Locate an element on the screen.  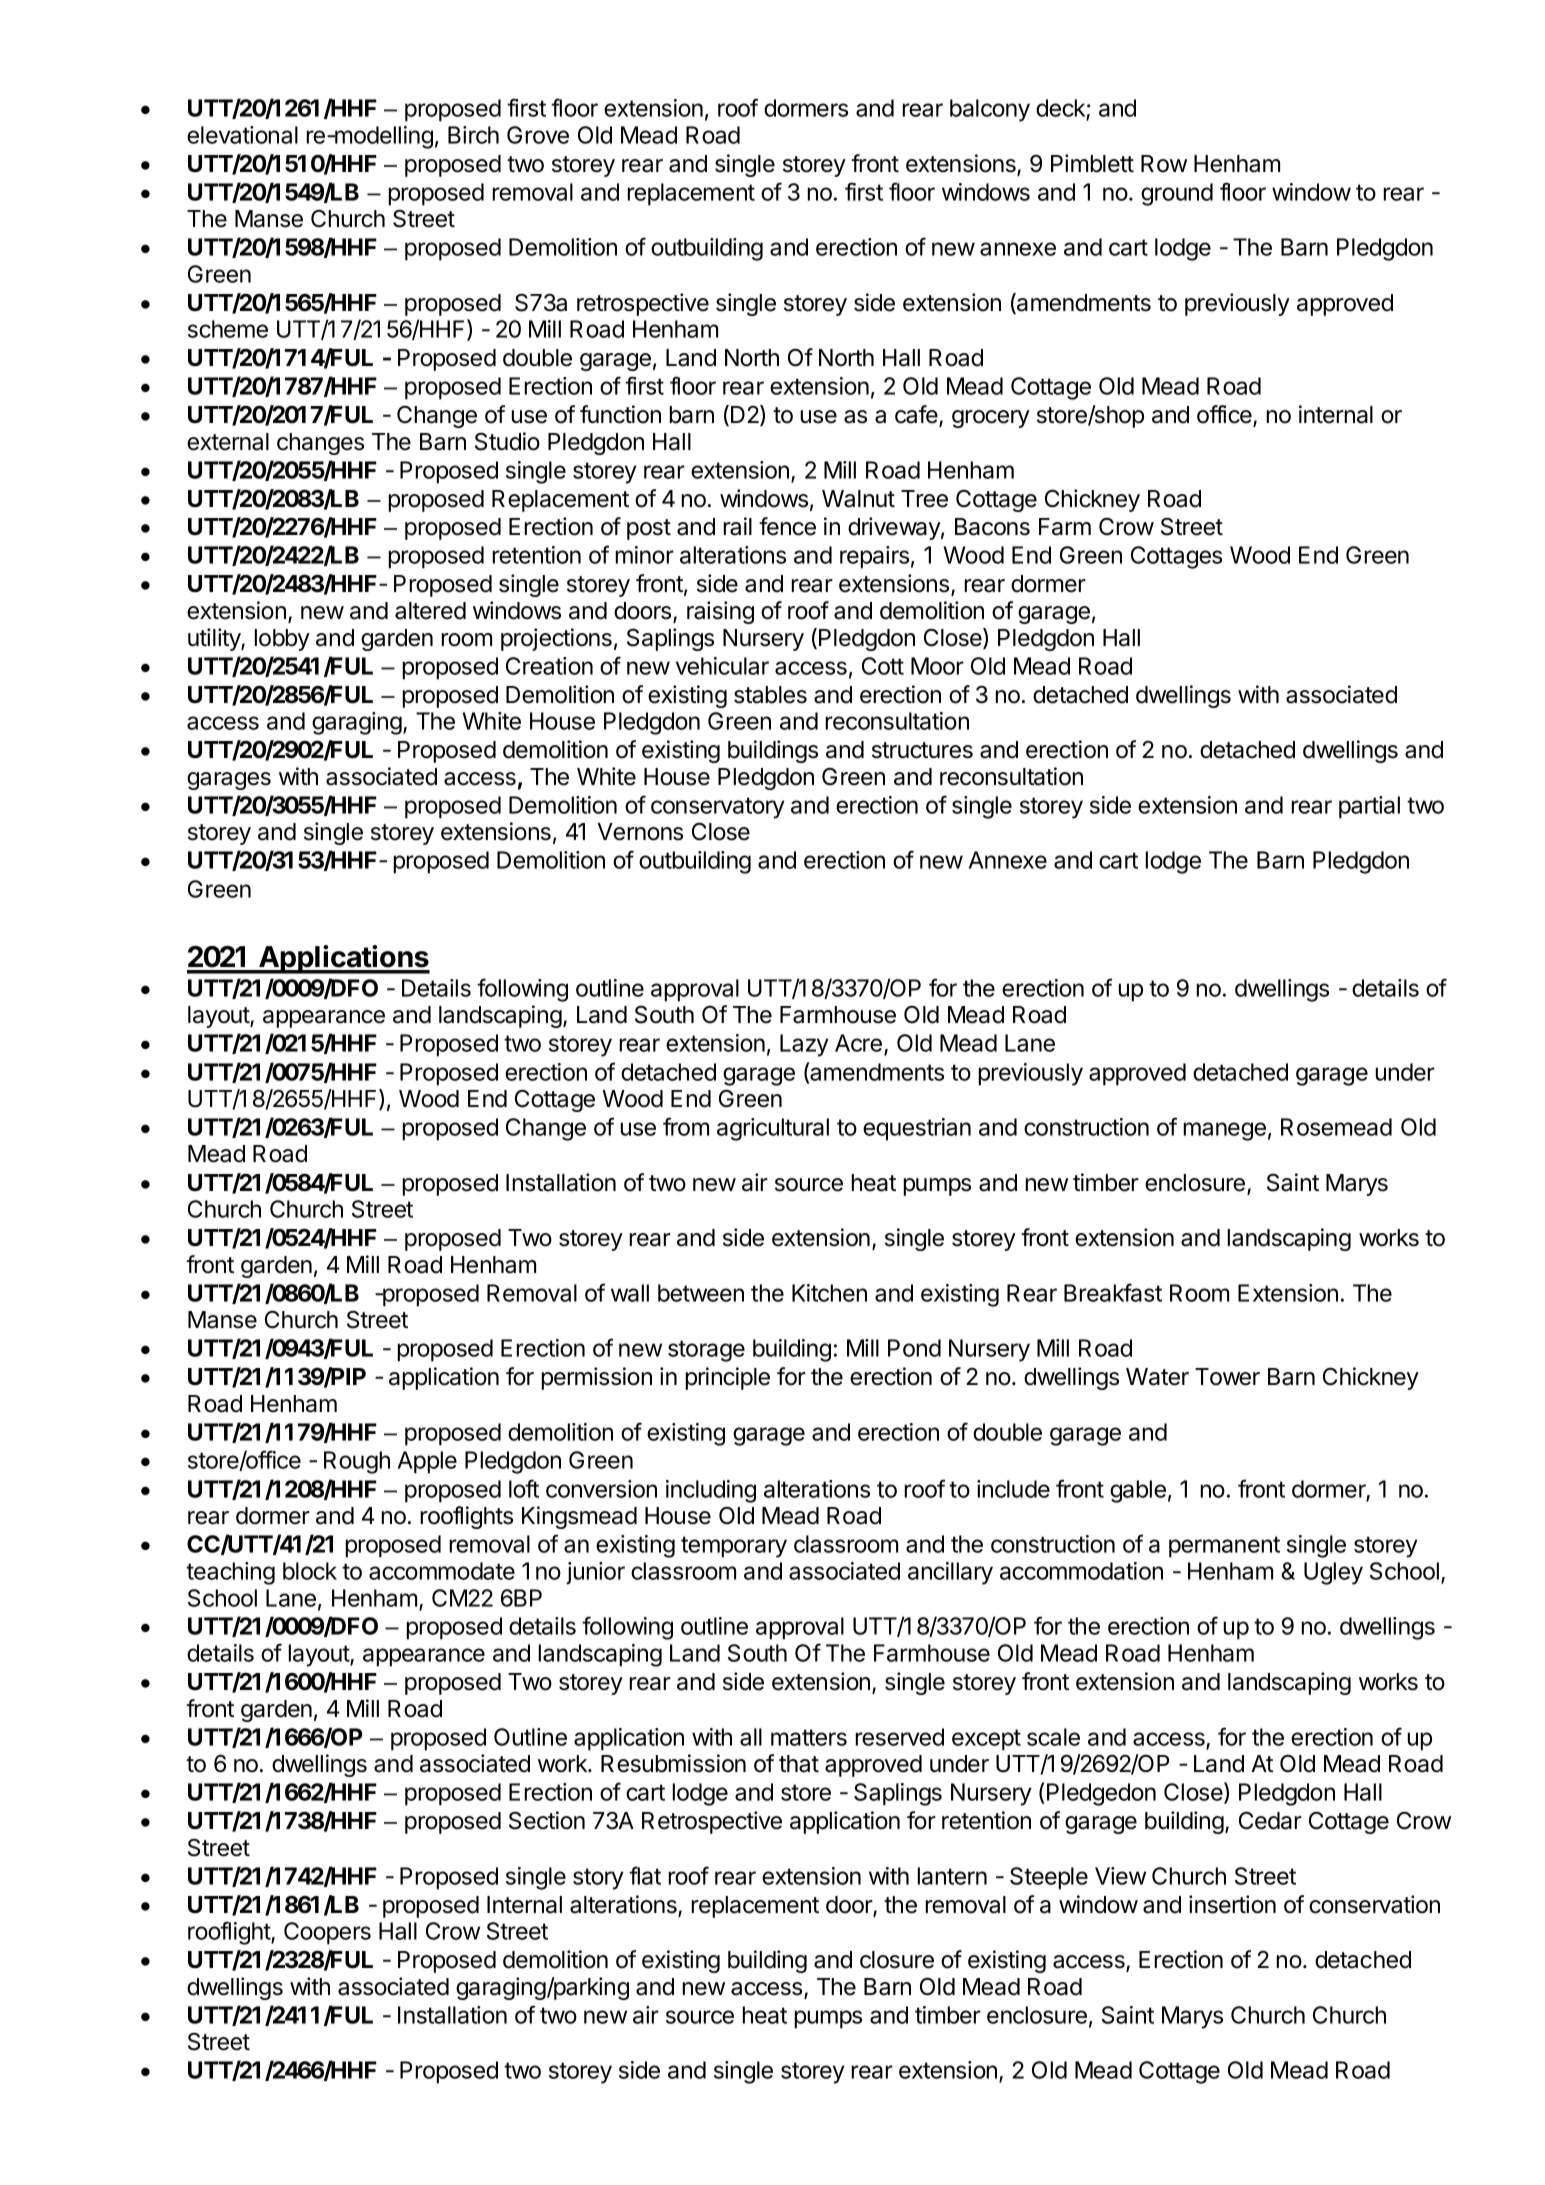
Kitchen is located at coordinates (829, 1293).
